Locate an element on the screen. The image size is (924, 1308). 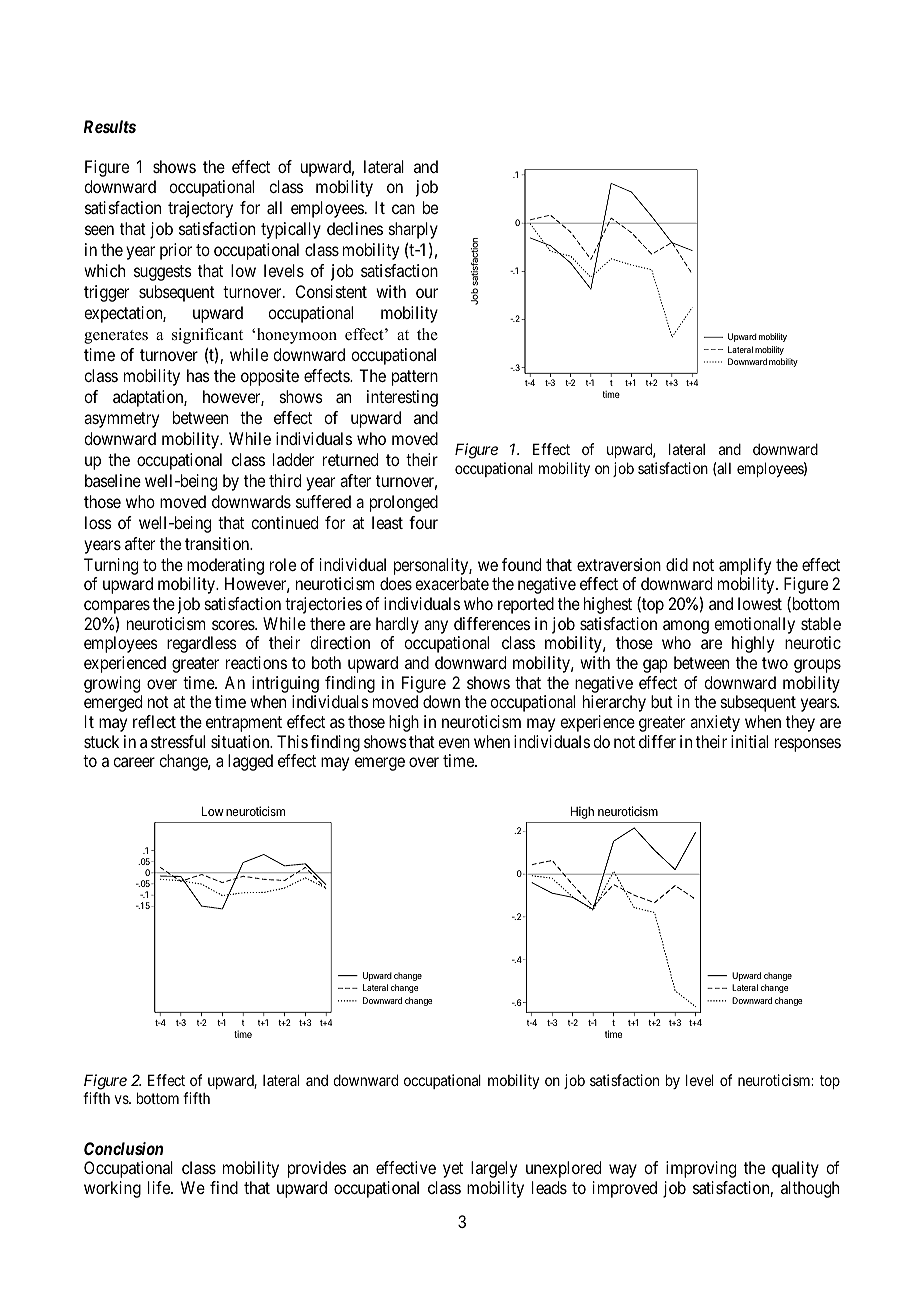
life is located at coordinates (160, 1187).
